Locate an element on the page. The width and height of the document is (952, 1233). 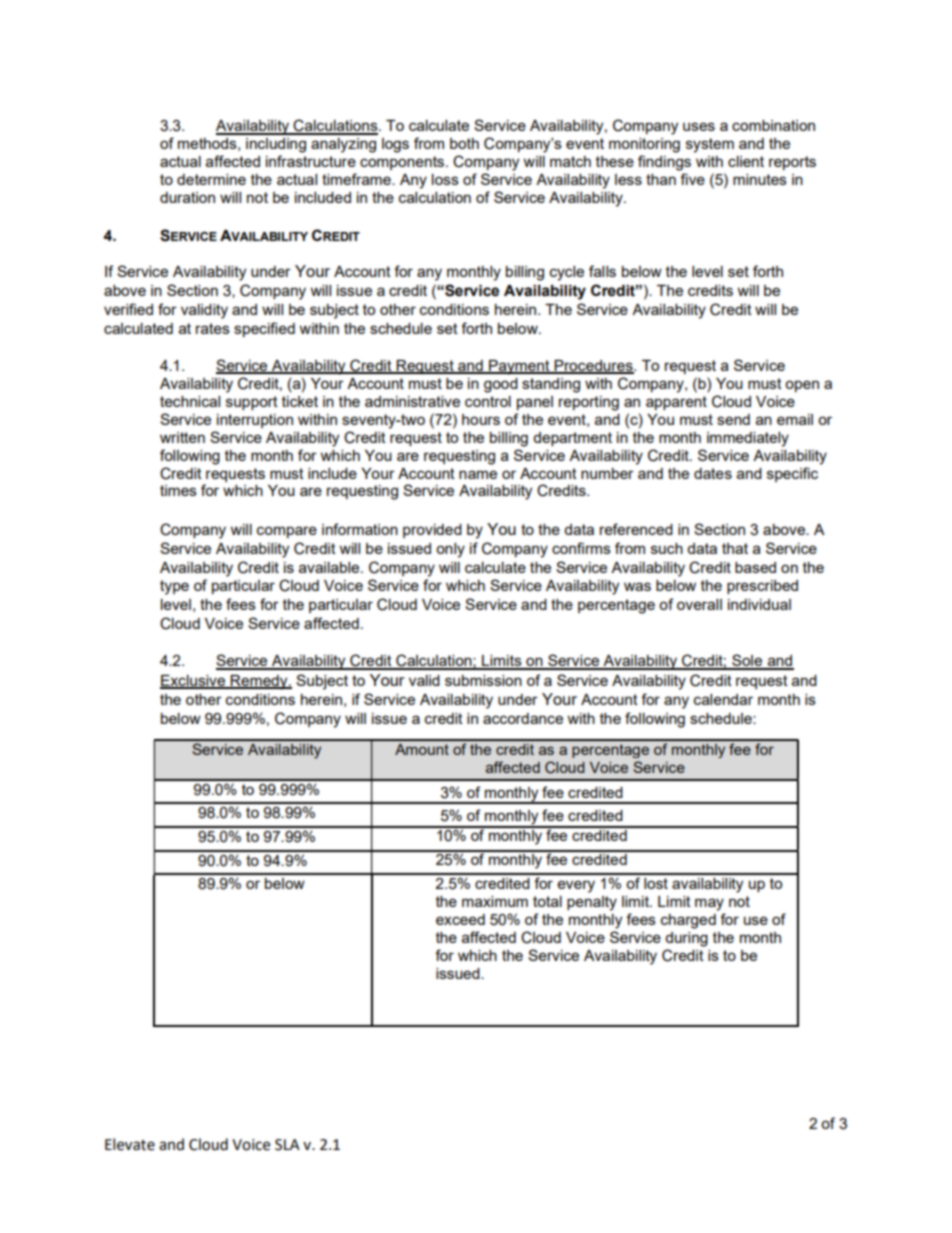
both is located at coordinates (464, 143).
